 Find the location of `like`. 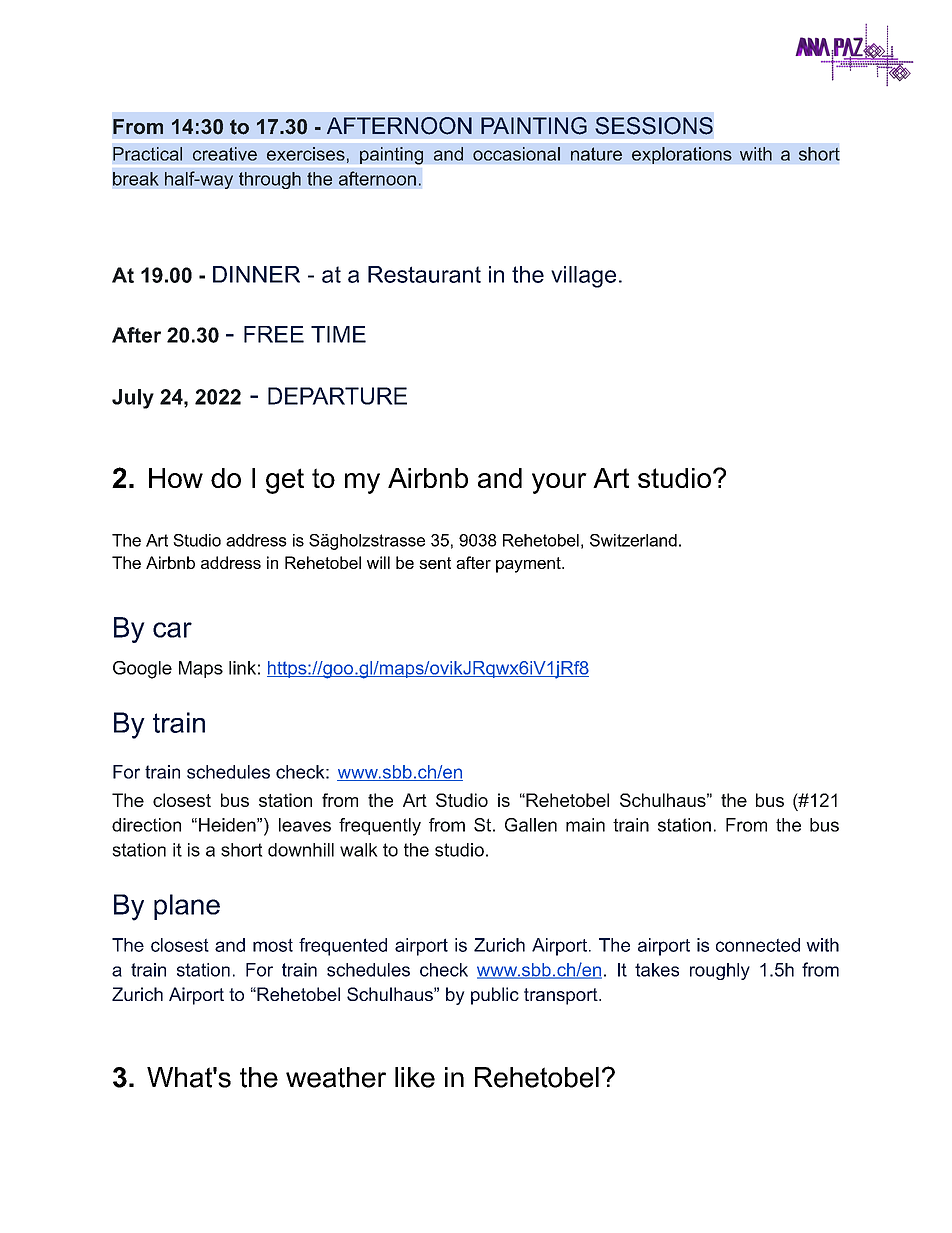

like is located at coordinates (415, 1077).
